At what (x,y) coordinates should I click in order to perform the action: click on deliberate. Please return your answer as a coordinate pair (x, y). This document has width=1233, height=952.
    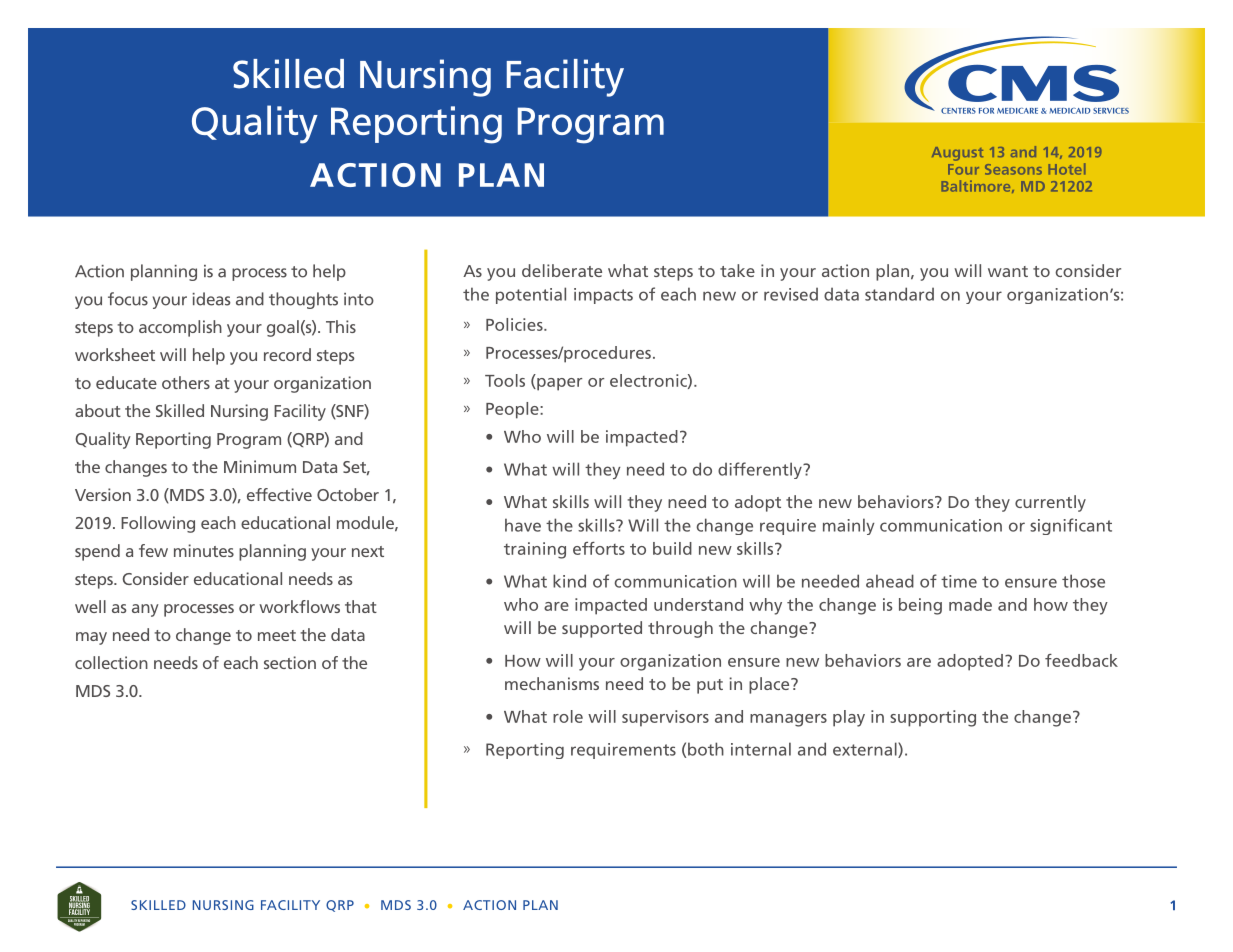
    Looking at the image, I should click on (562, 270).
